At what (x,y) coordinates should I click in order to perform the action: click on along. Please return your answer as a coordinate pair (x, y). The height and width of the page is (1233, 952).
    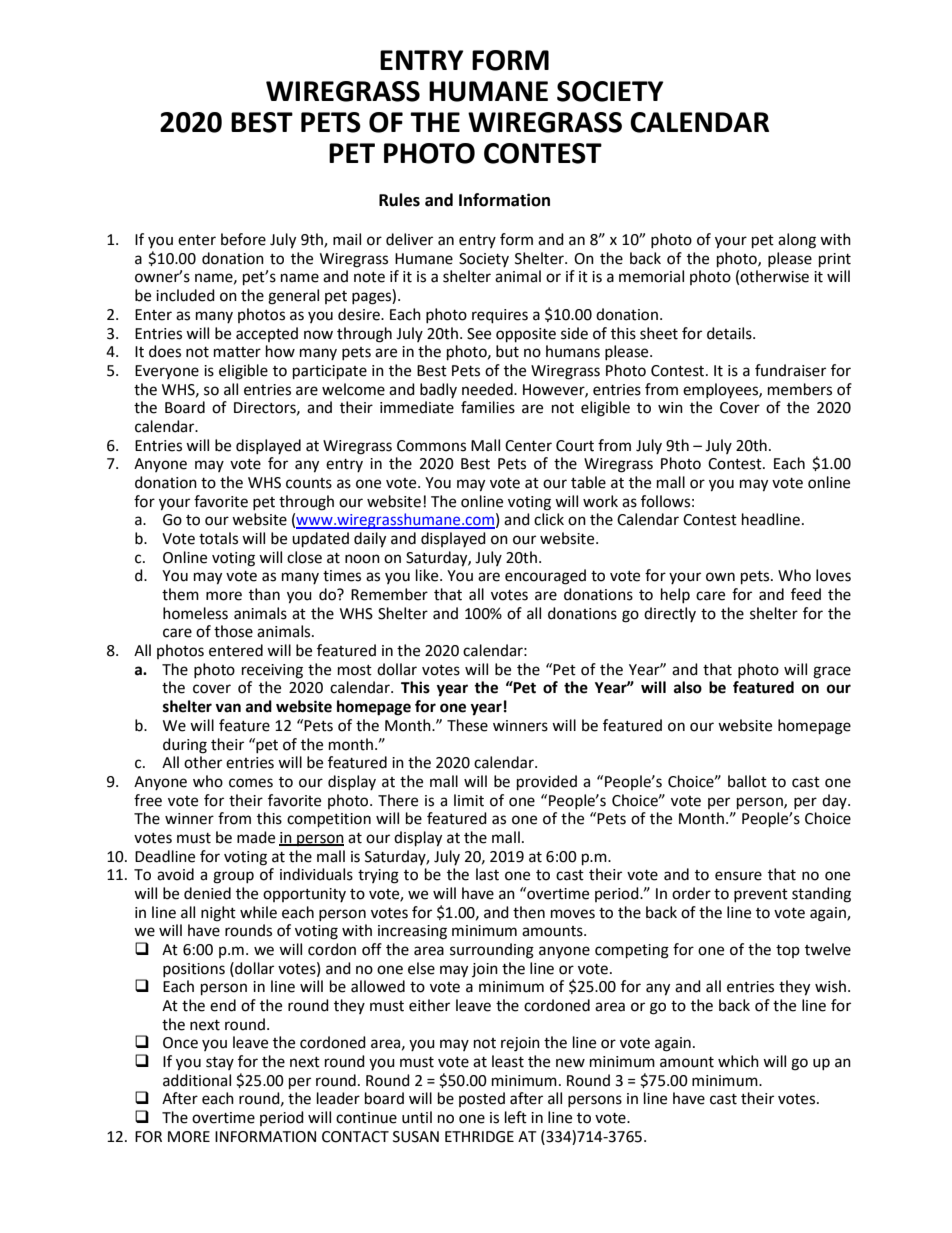
    Looking at the image, I should click on (797, 241).
